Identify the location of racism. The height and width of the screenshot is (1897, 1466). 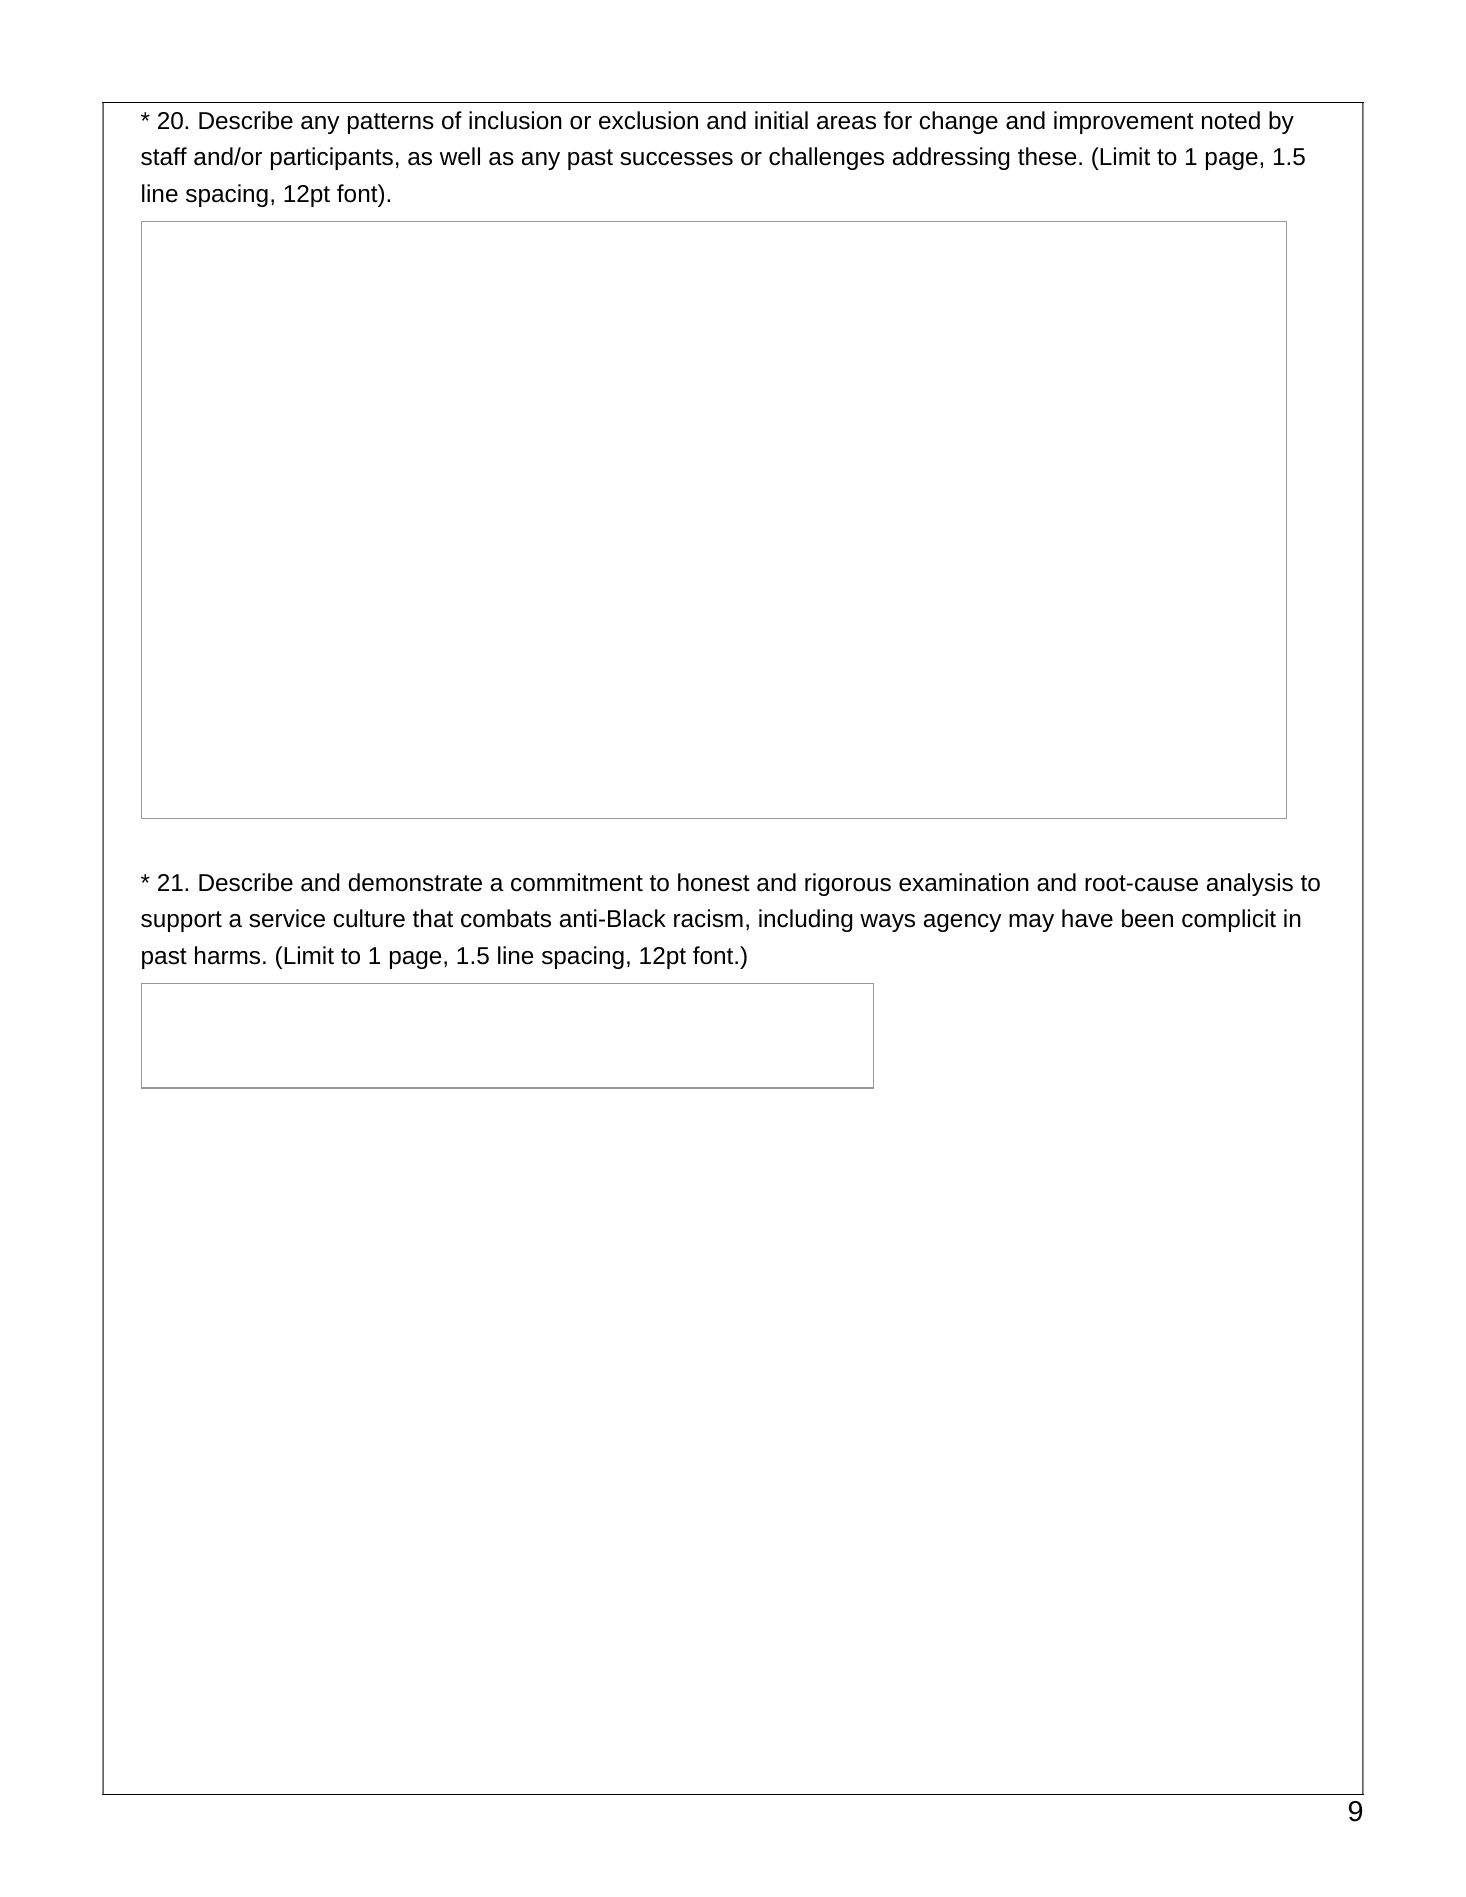
(708, 918).
